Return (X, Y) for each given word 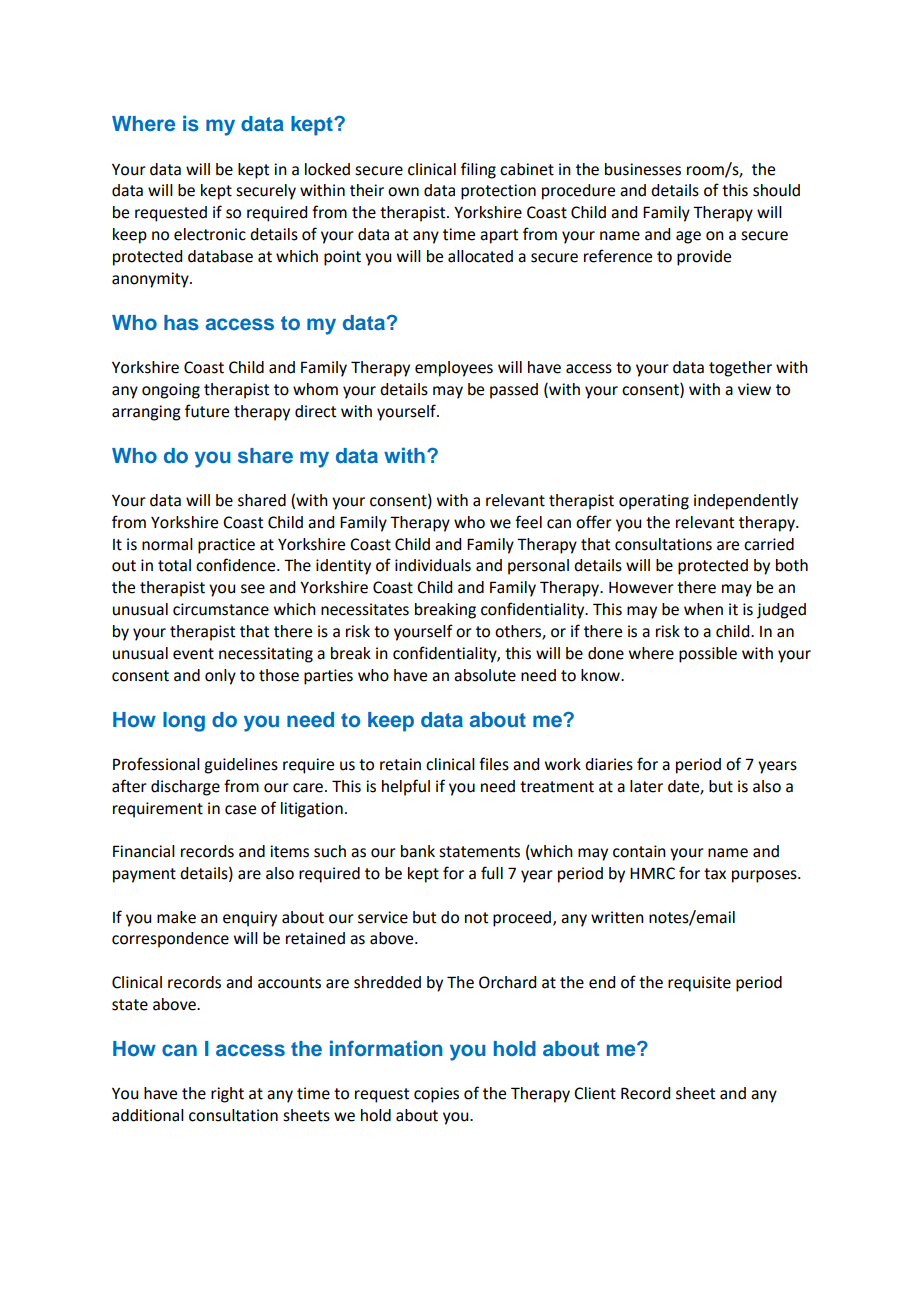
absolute (485, 675)
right (227, 1095)
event (193, 654)
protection (498, 192)
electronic (210, 234)
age (688, 237)
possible (708, 655)
